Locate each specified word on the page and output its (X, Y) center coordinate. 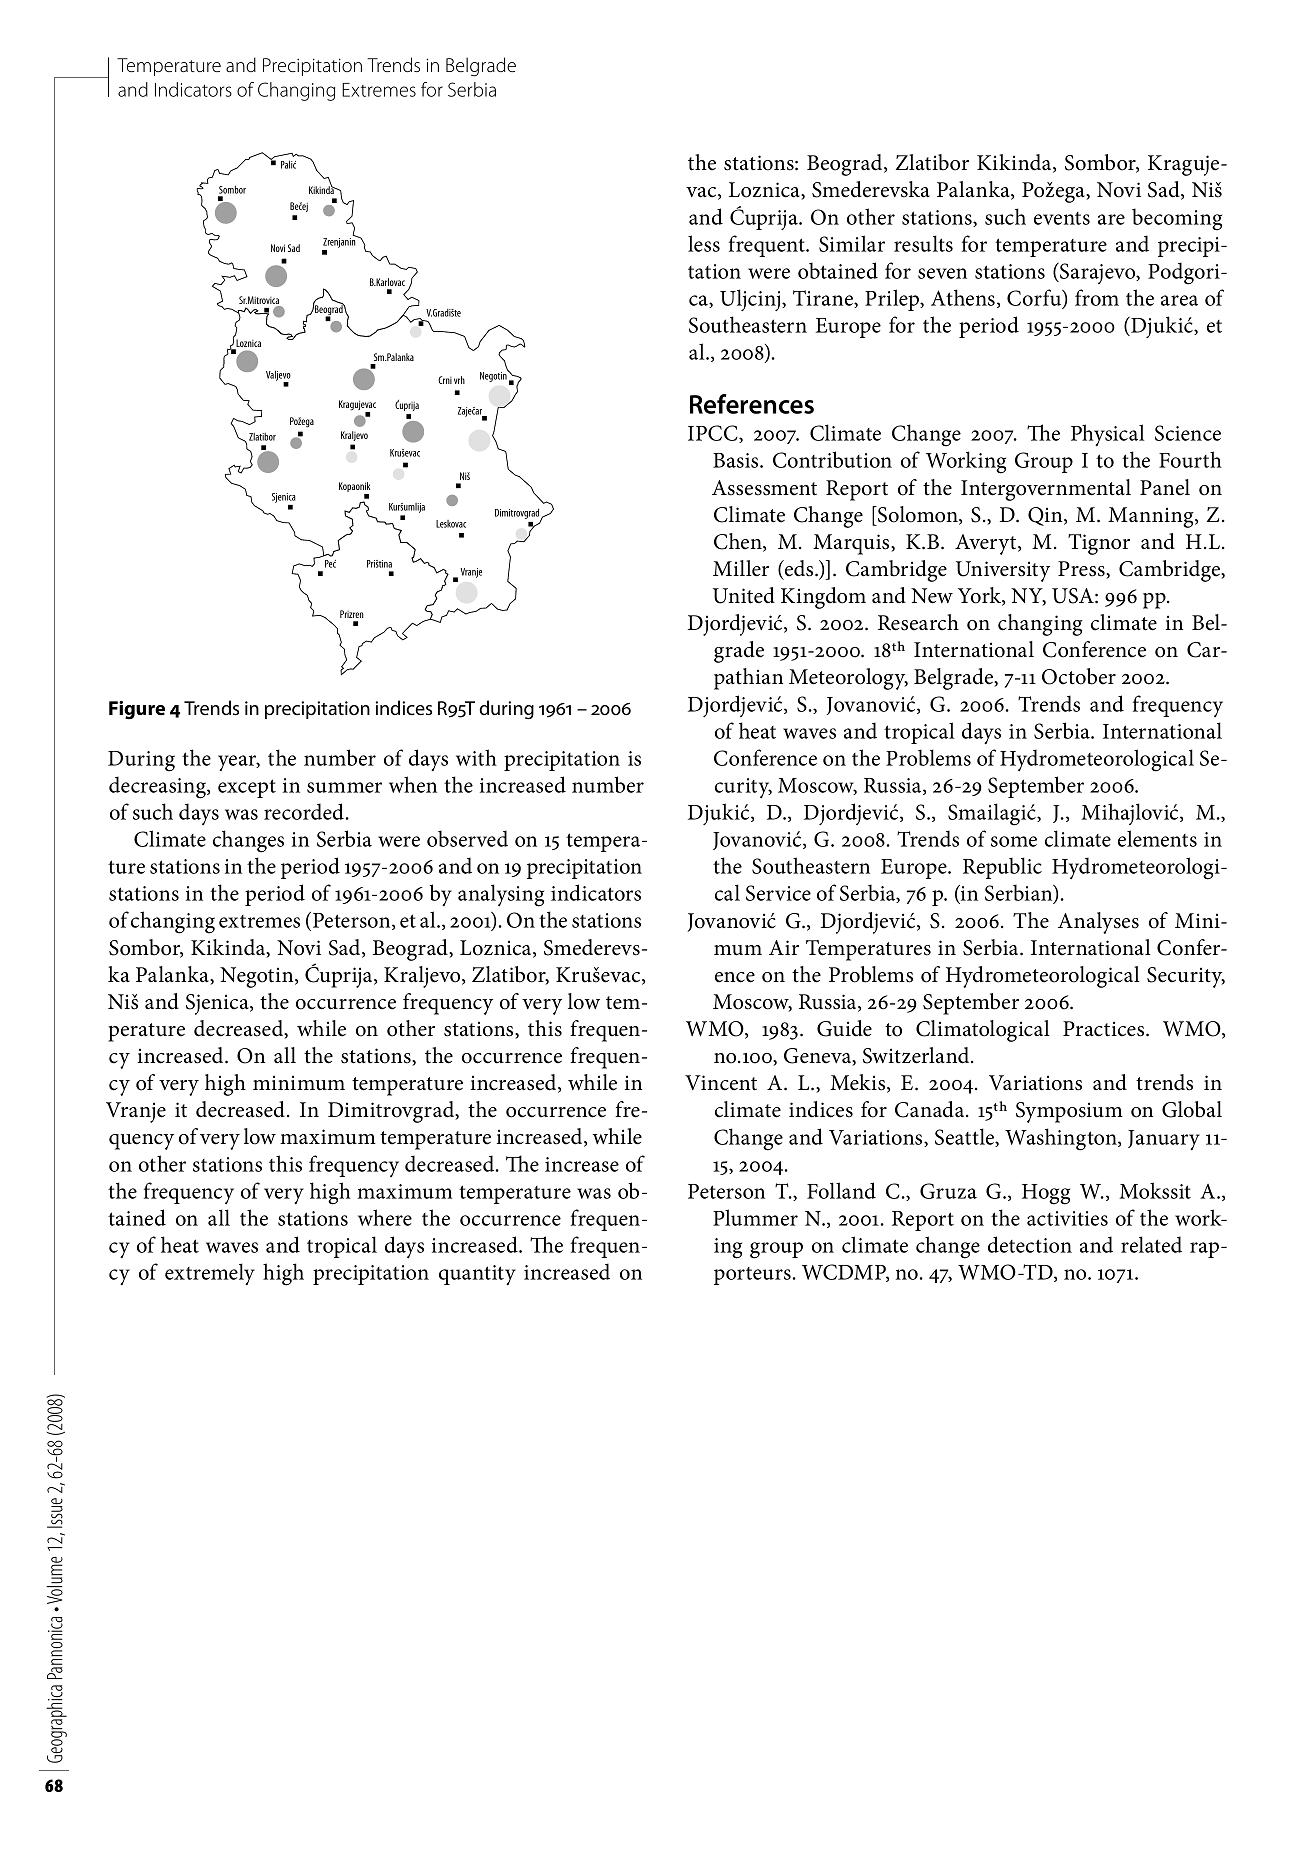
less (704, 243)
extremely (210, 1274)
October (1079, 676)
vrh (459, 380)
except (247, 788)
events (1062, 218)
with (476, 757)
